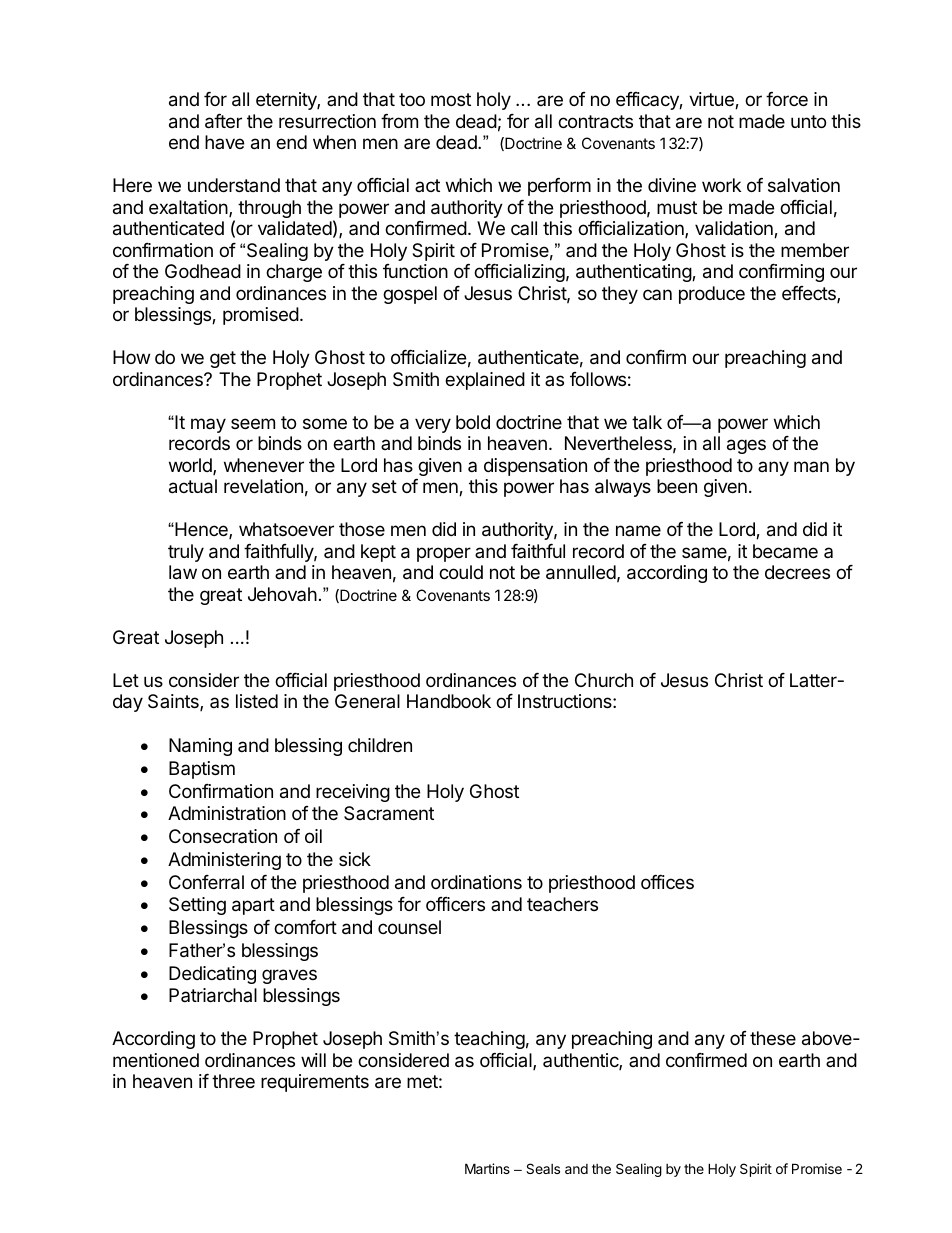  Describe the element at coordinates (461, 572) in the screenshot. I see `could` at that location.
